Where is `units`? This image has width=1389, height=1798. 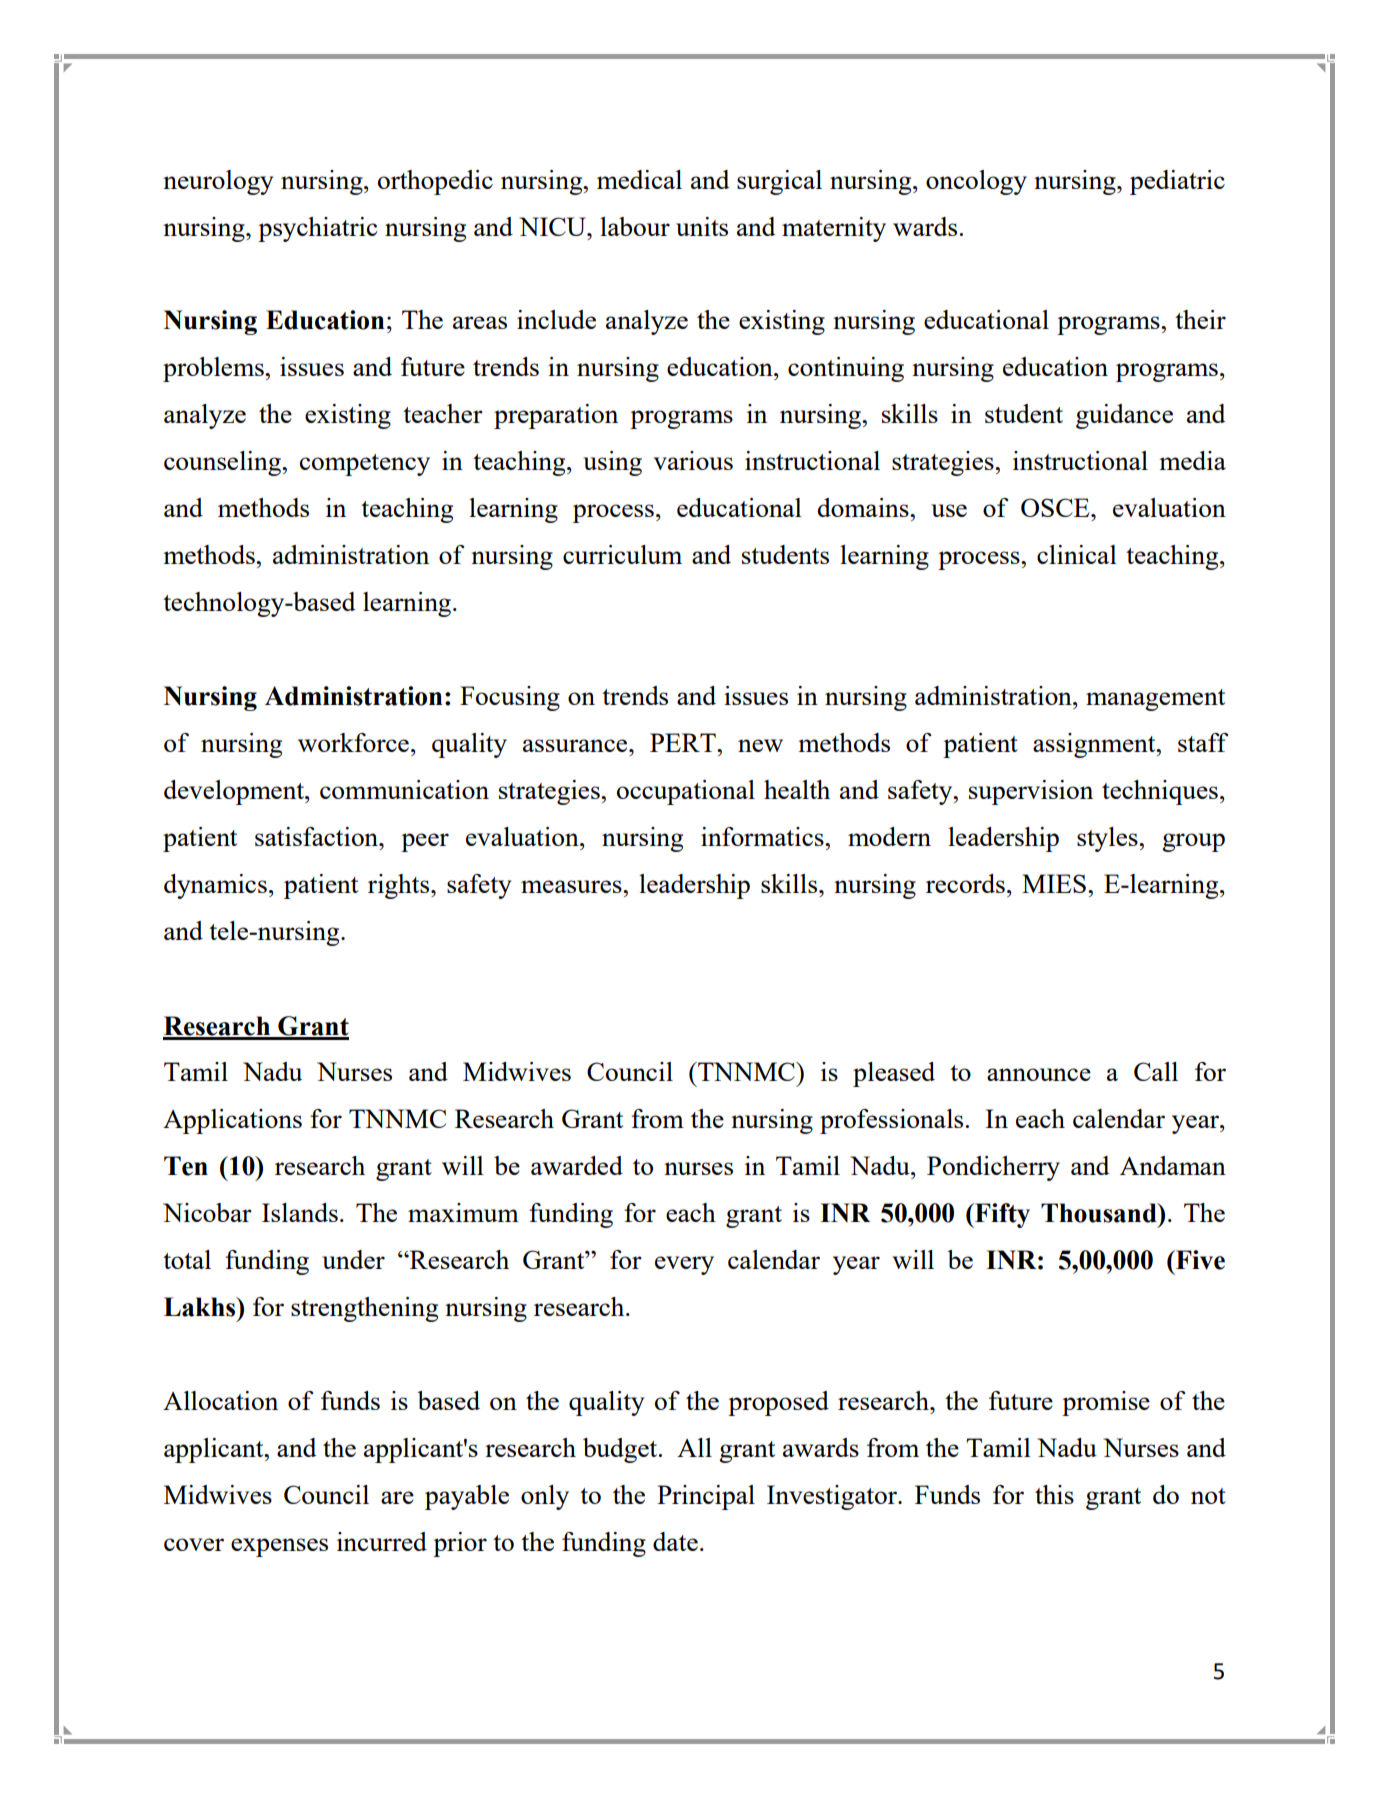 units is located at coordinates (702, 226).
